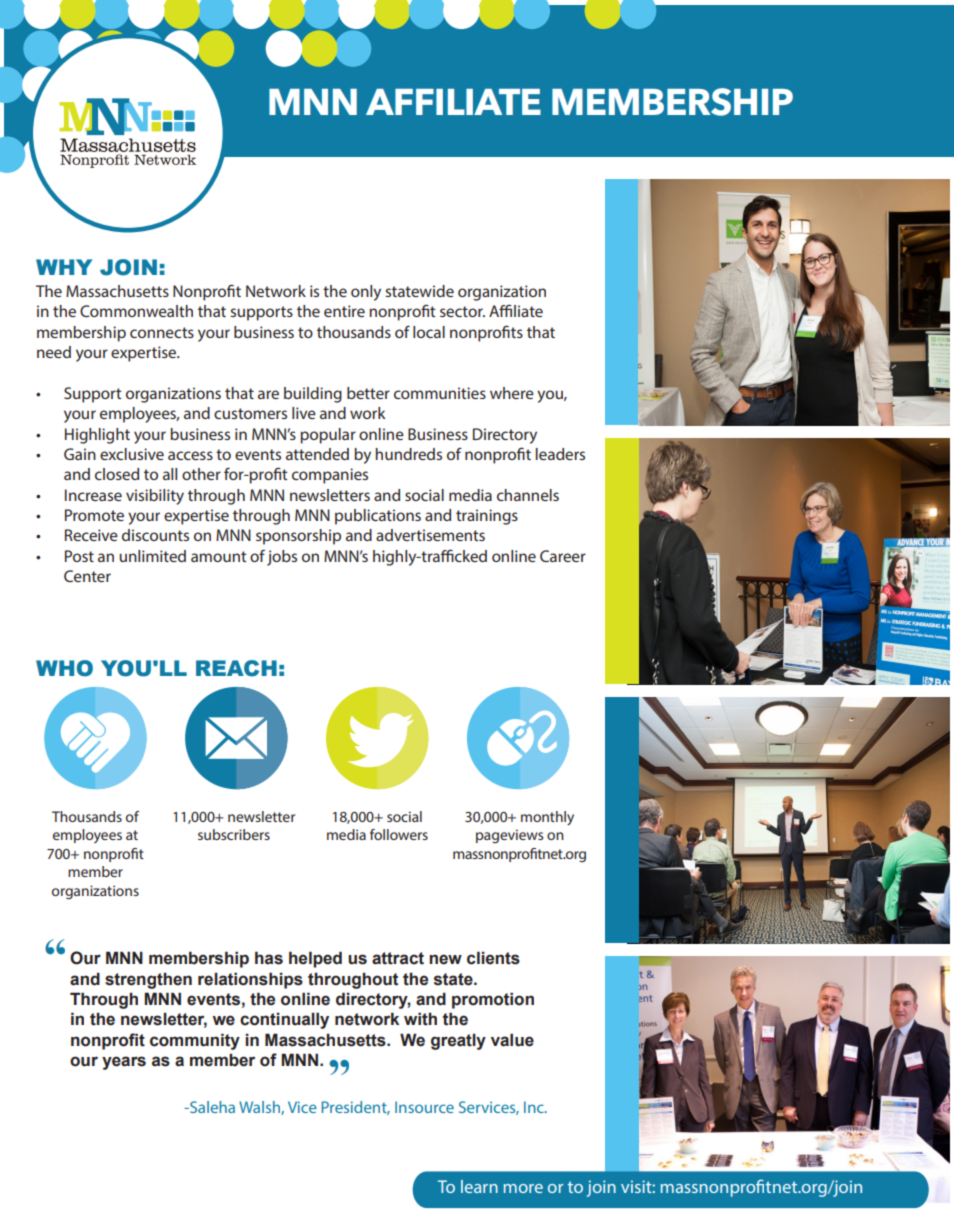  What do you see at coordinates (284, 1020) in the document?
I see `continually` at bounding box center [284, 1020].
